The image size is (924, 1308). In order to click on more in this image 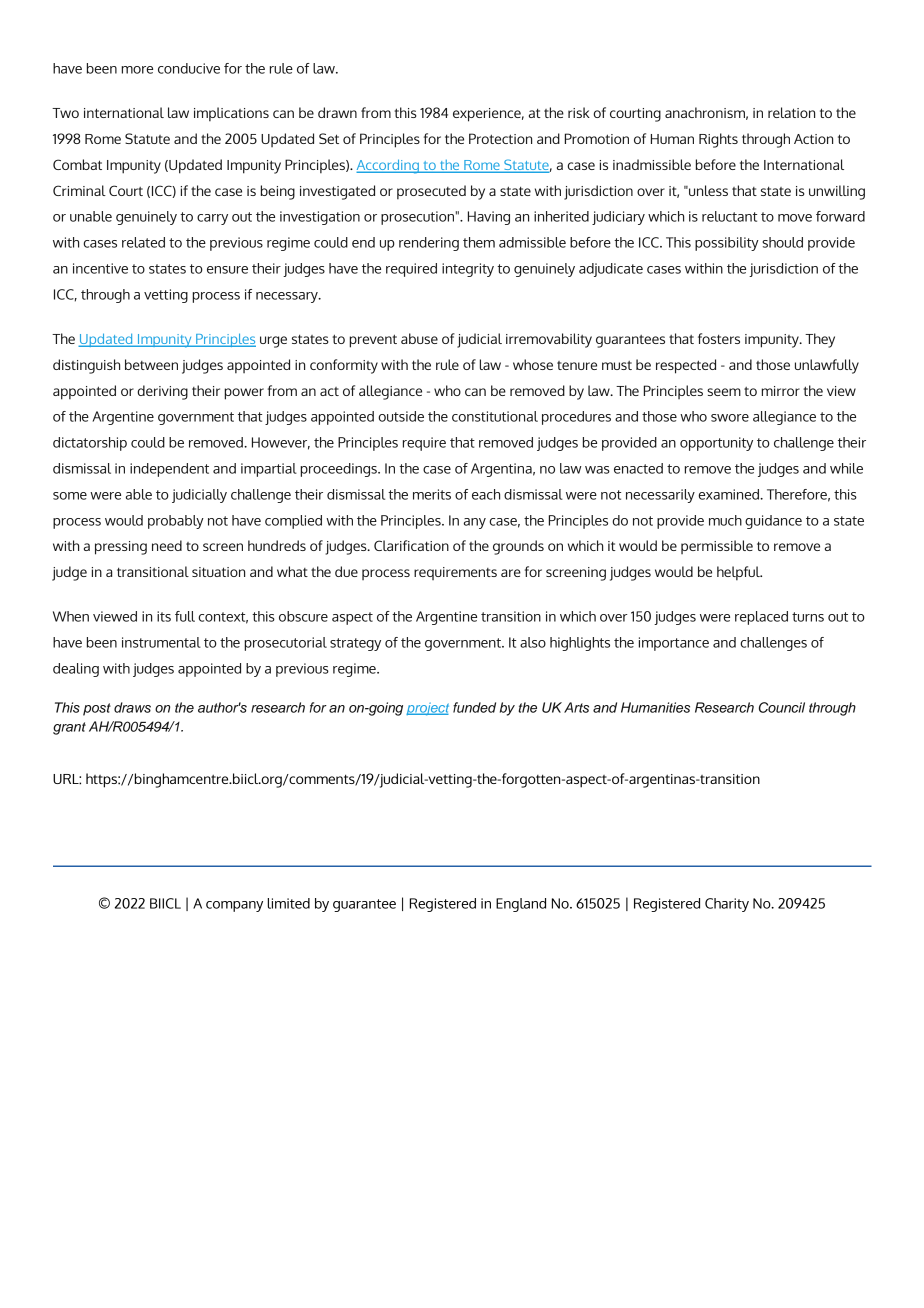, I will do `click(137, 70)`.
